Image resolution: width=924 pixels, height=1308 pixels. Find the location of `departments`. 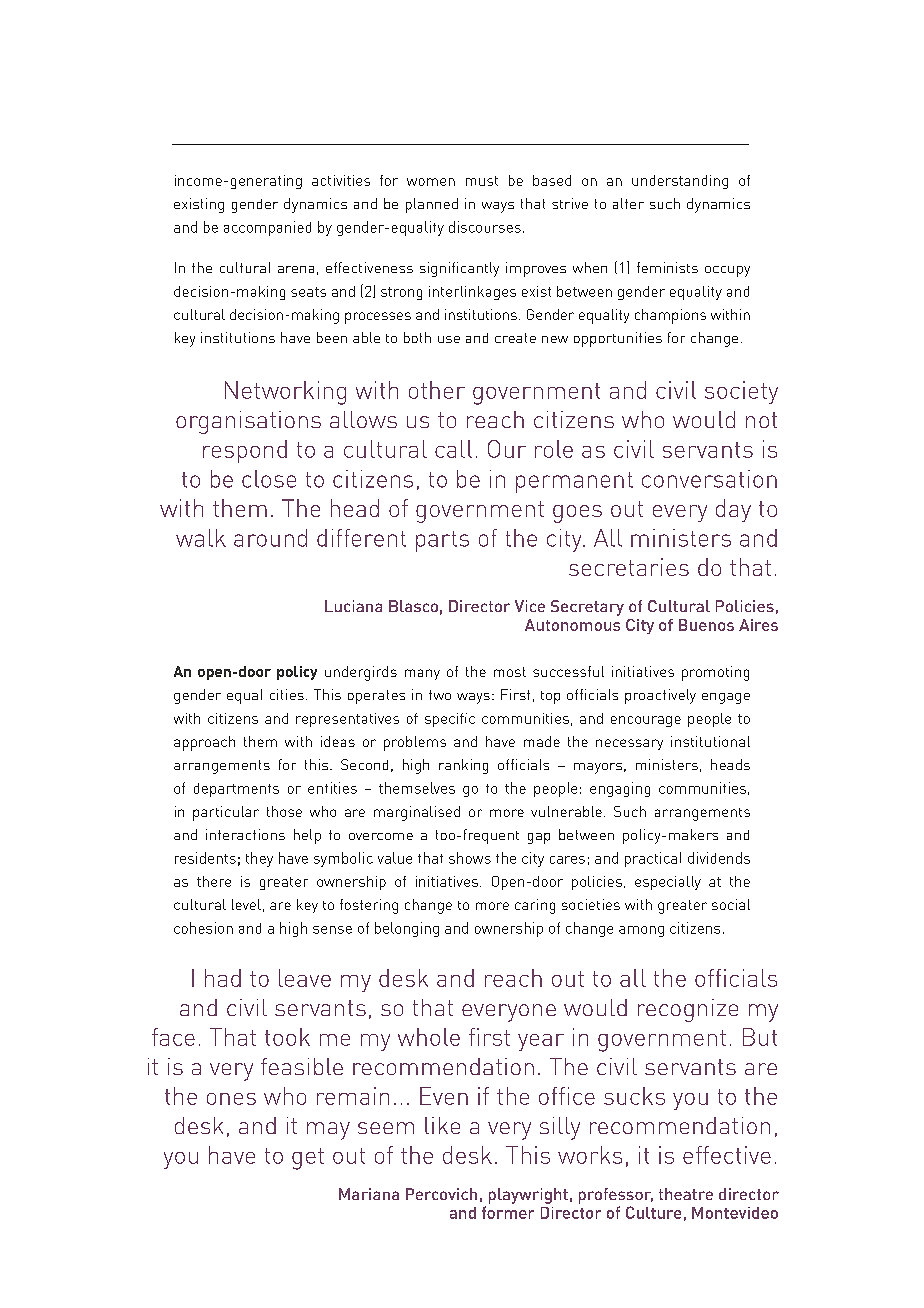

departments is located at coordinates (236, 790).
